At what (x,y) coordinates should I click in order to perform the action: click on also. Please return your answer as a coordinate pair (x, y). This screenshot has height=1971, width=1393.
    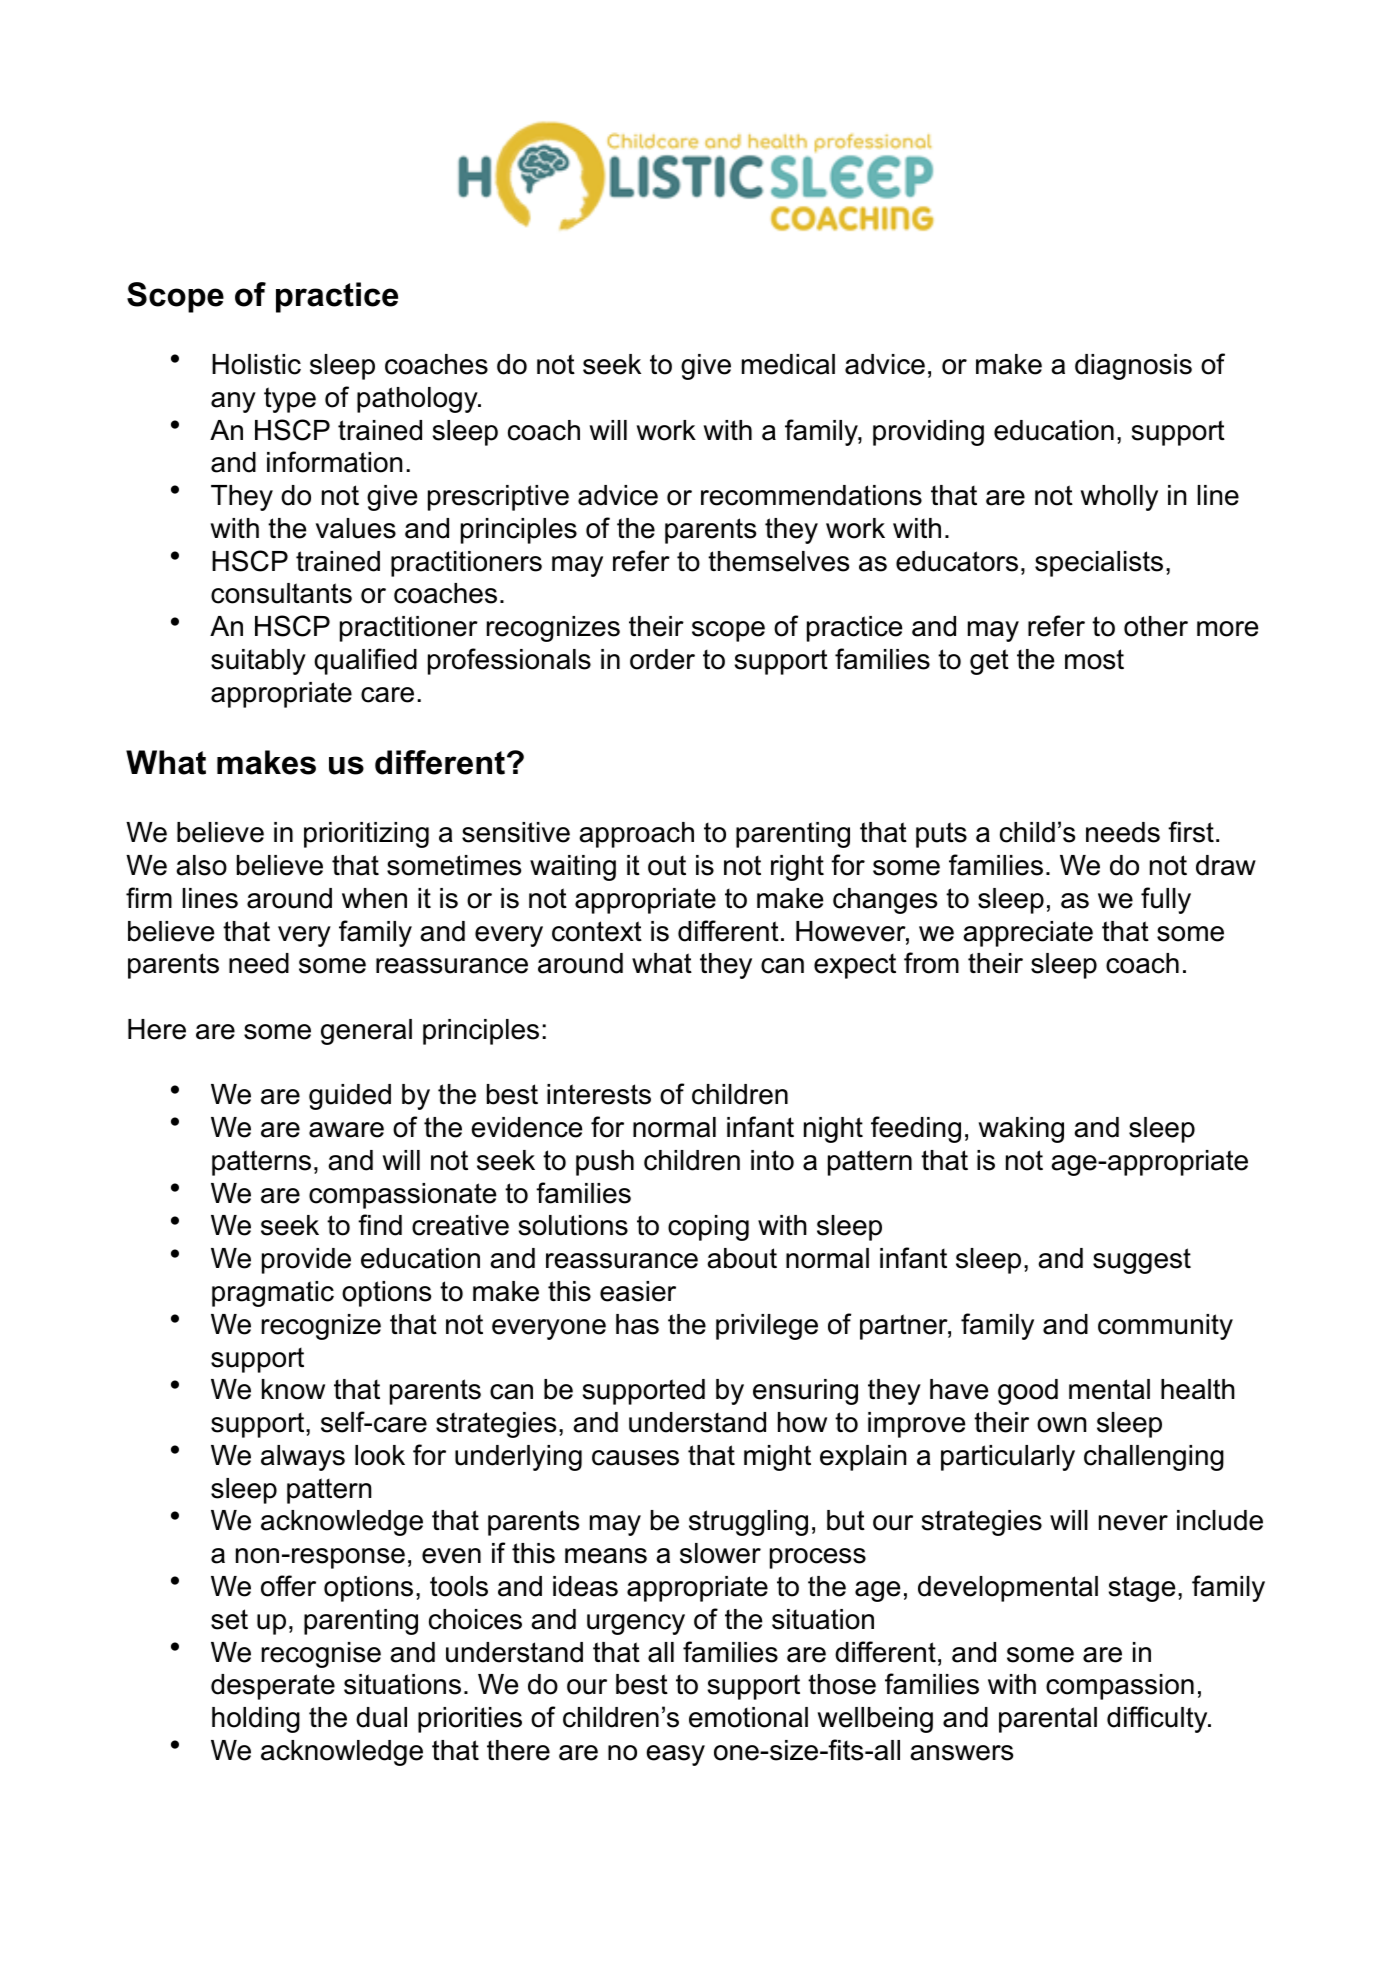
    Looking at the image, I should click on (201, 865).
